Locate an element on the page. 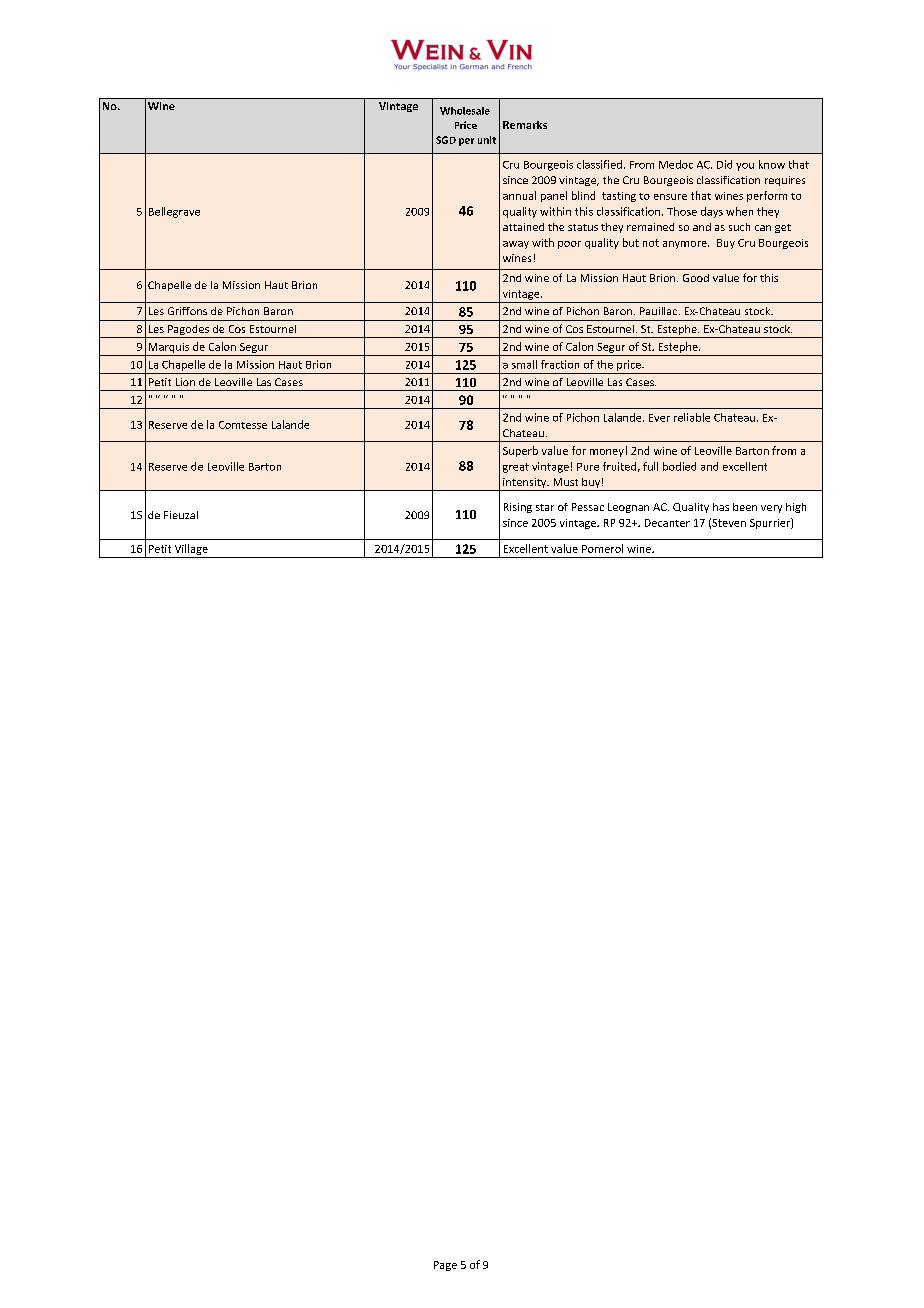  Griffons is located at coordinates (187, 311).
